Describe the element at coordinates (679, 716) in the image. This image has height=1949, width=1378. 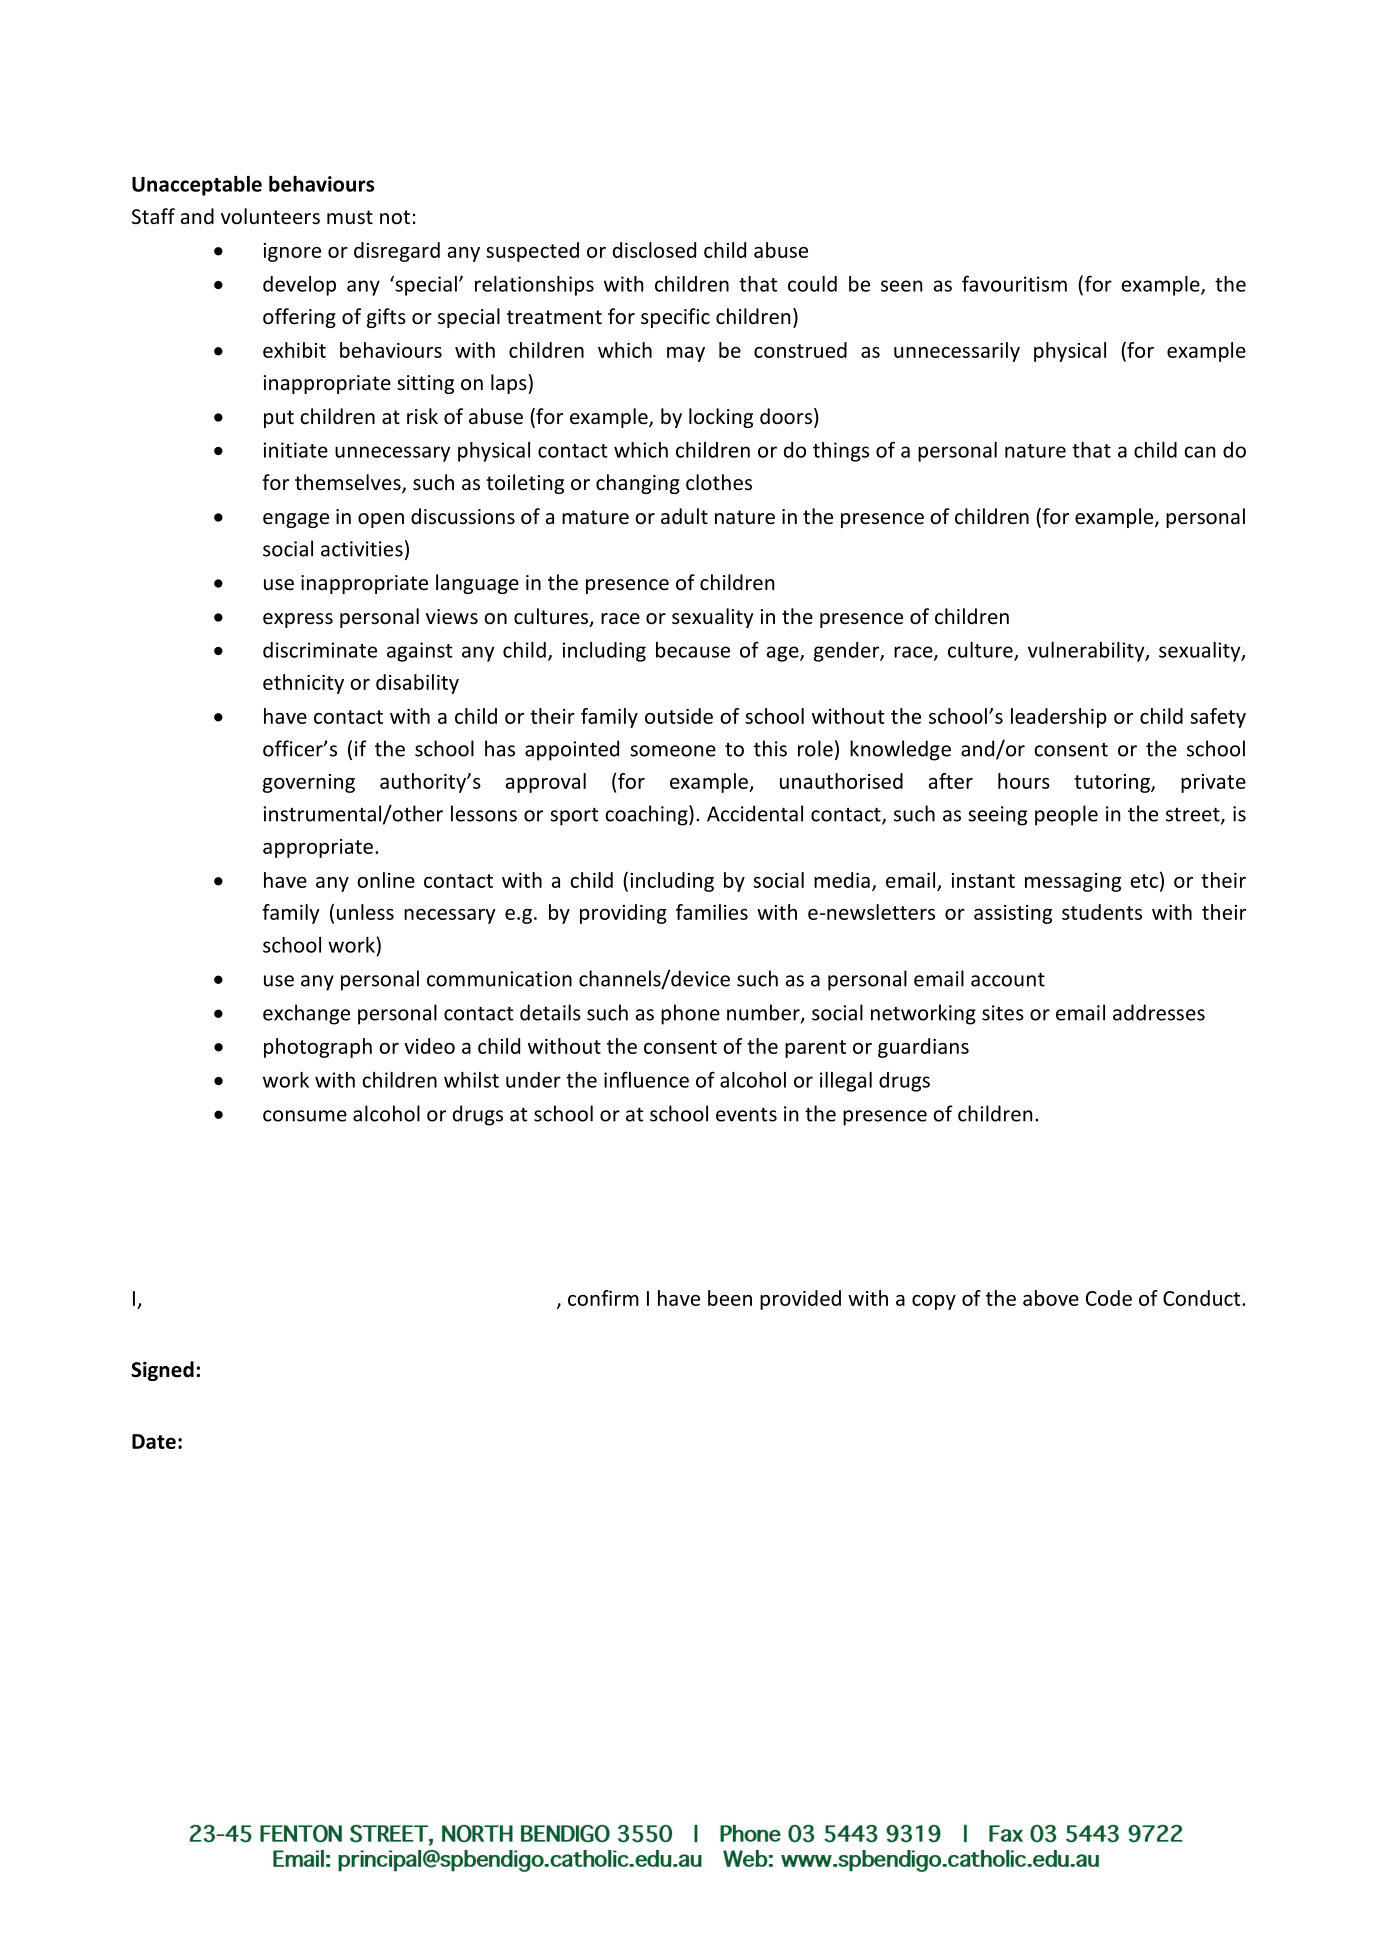
I see `outside` at that location.
